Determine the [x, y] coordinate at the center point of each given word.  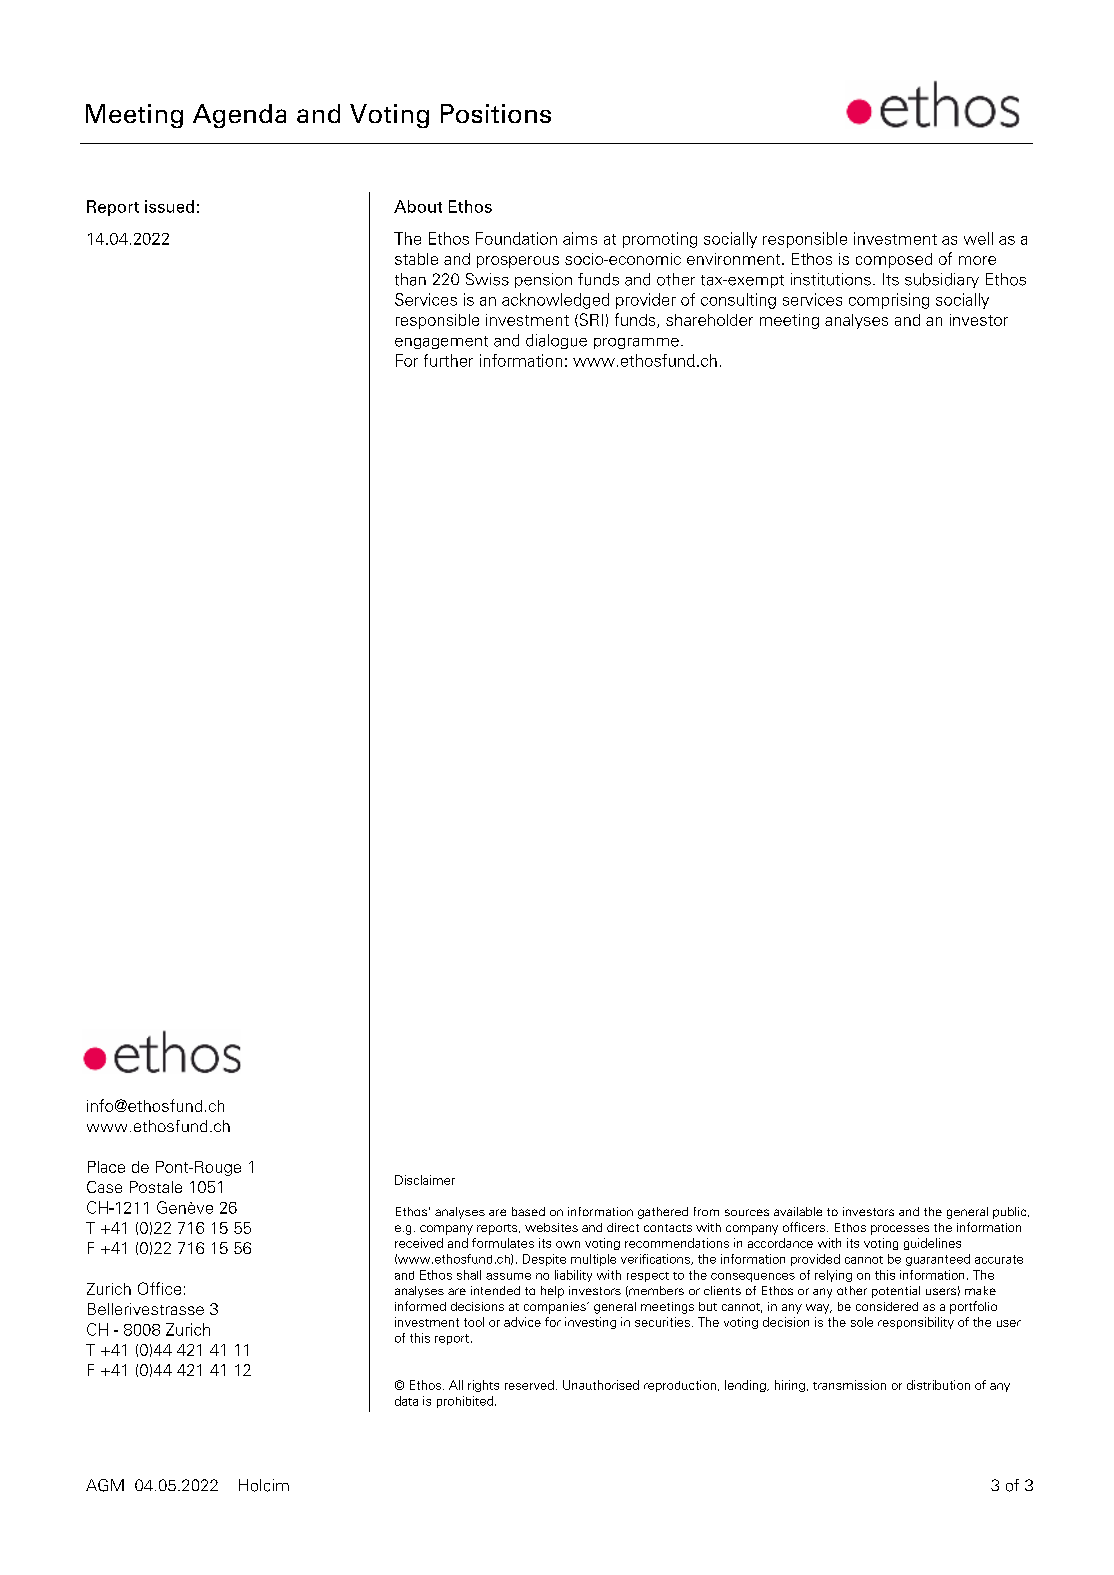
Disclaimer [425, 1180]
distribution [938, 1385]
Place [106, 1167]
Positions [496, 113]
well [978, 238]
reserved [529, 1385]
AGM [105, 1485]
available [798, 1211]
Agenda [239, 116]
